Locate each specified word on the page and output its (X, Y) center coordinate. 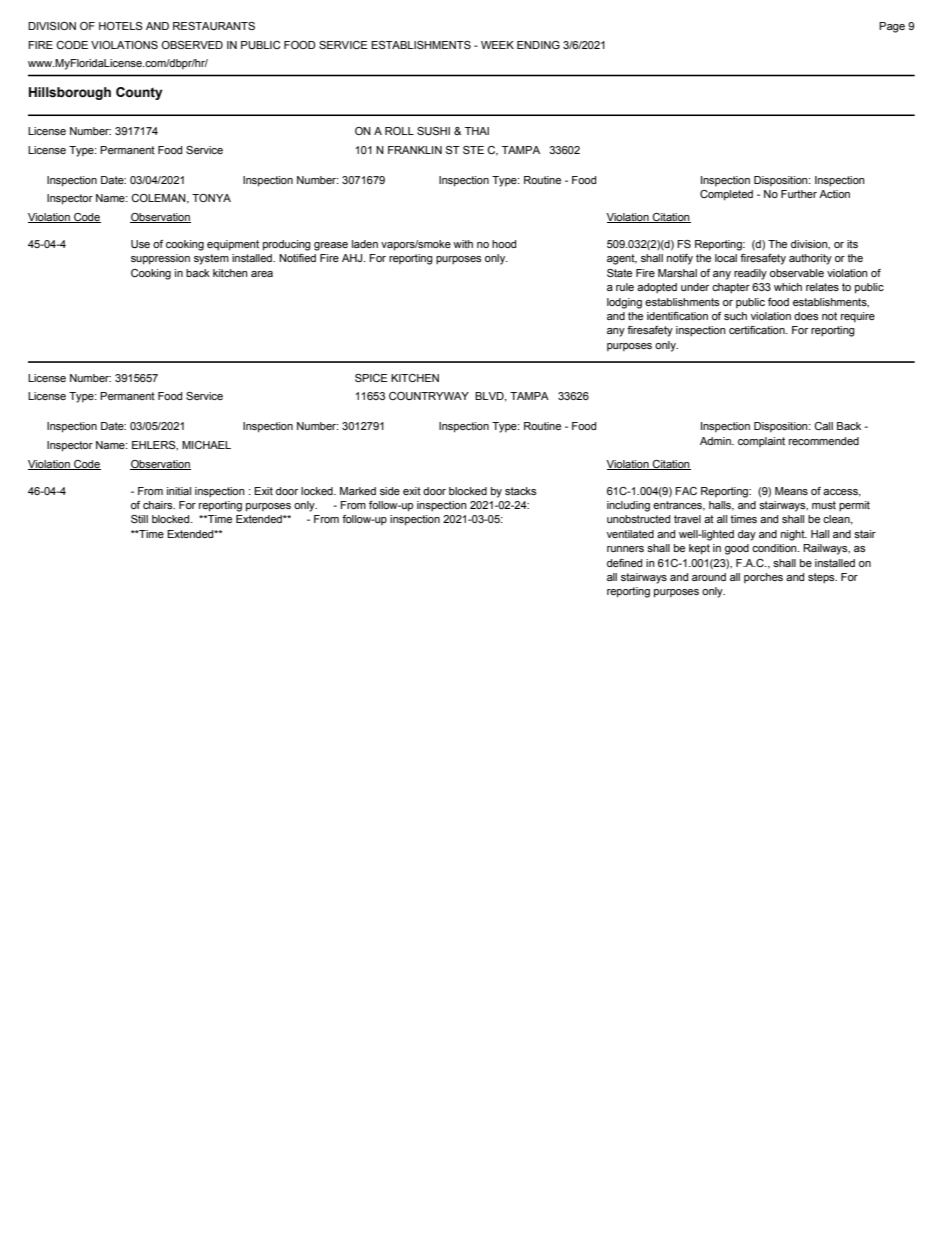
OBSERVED (192, 45)
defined (624, 563)
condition (775, 548)
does (806, 316)
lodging (624, 303)
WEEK (497, 45)
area (262, 274)
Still (139, 519)
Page (892, 27)
